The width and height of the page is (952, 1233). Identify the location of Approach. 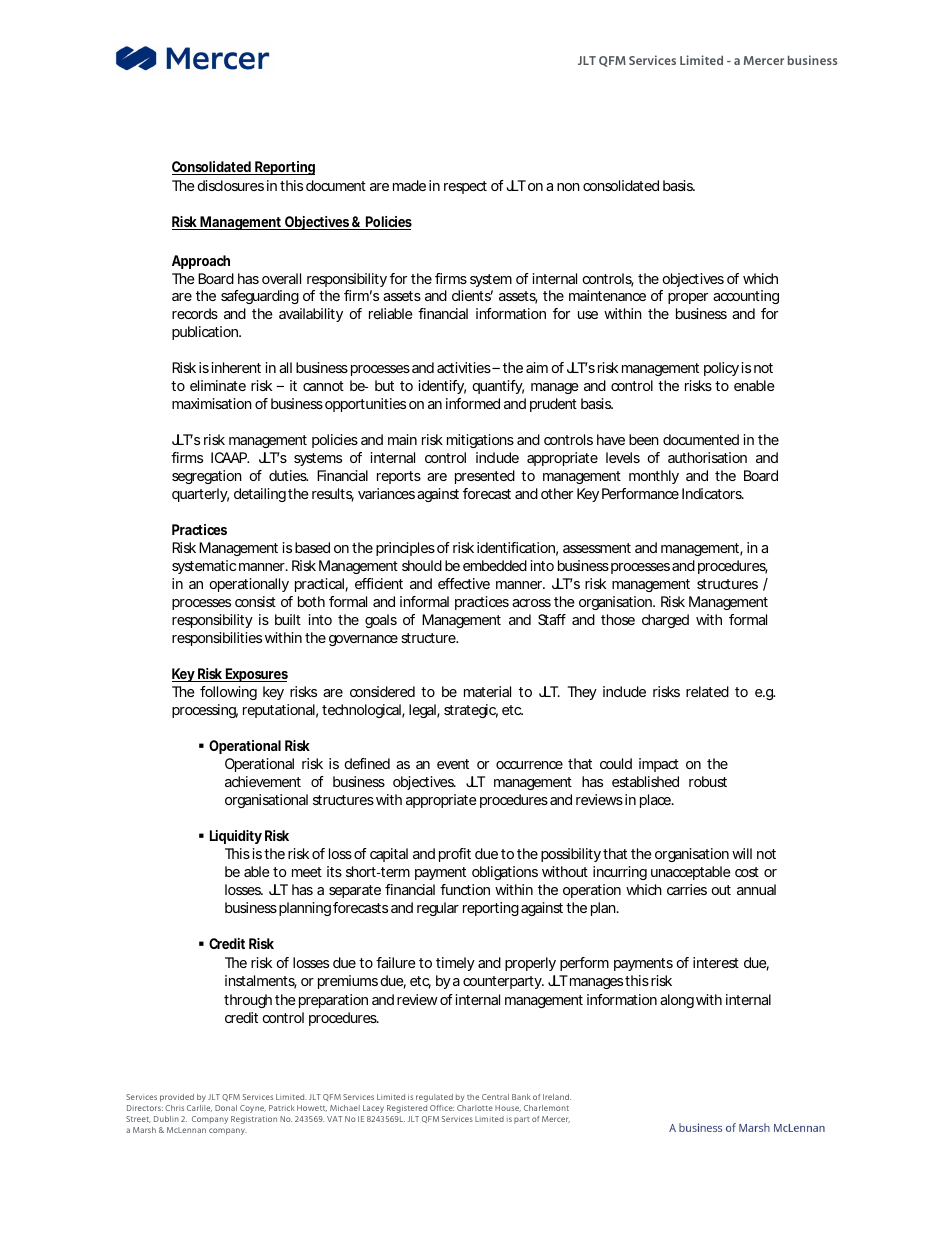
(201, 262).
